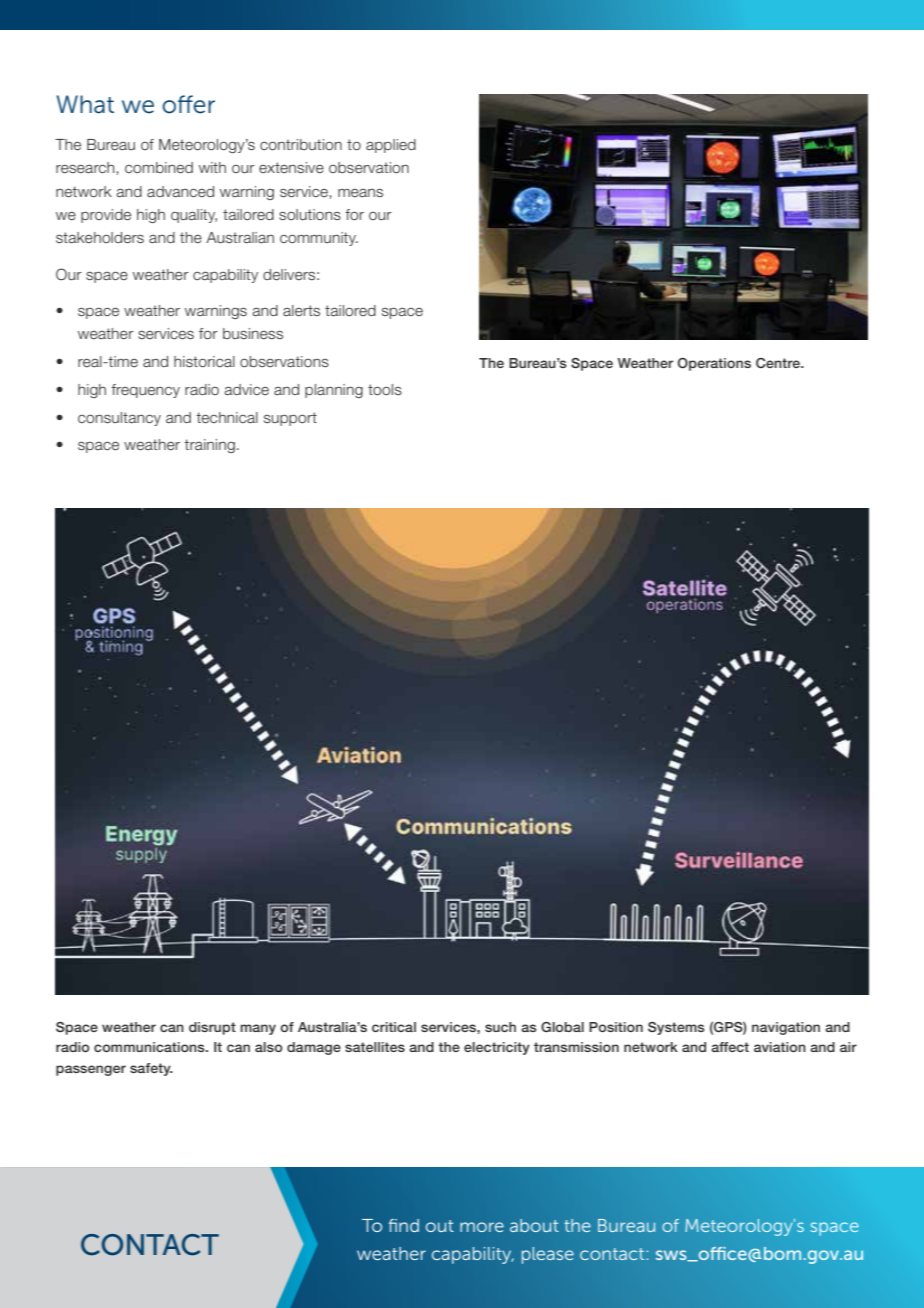 The width and height of the screenshot is (924, 1308). What do you see at coordinates (159, 168) in the screenshot?
I see `combined` at bounding box center [159, 168].
